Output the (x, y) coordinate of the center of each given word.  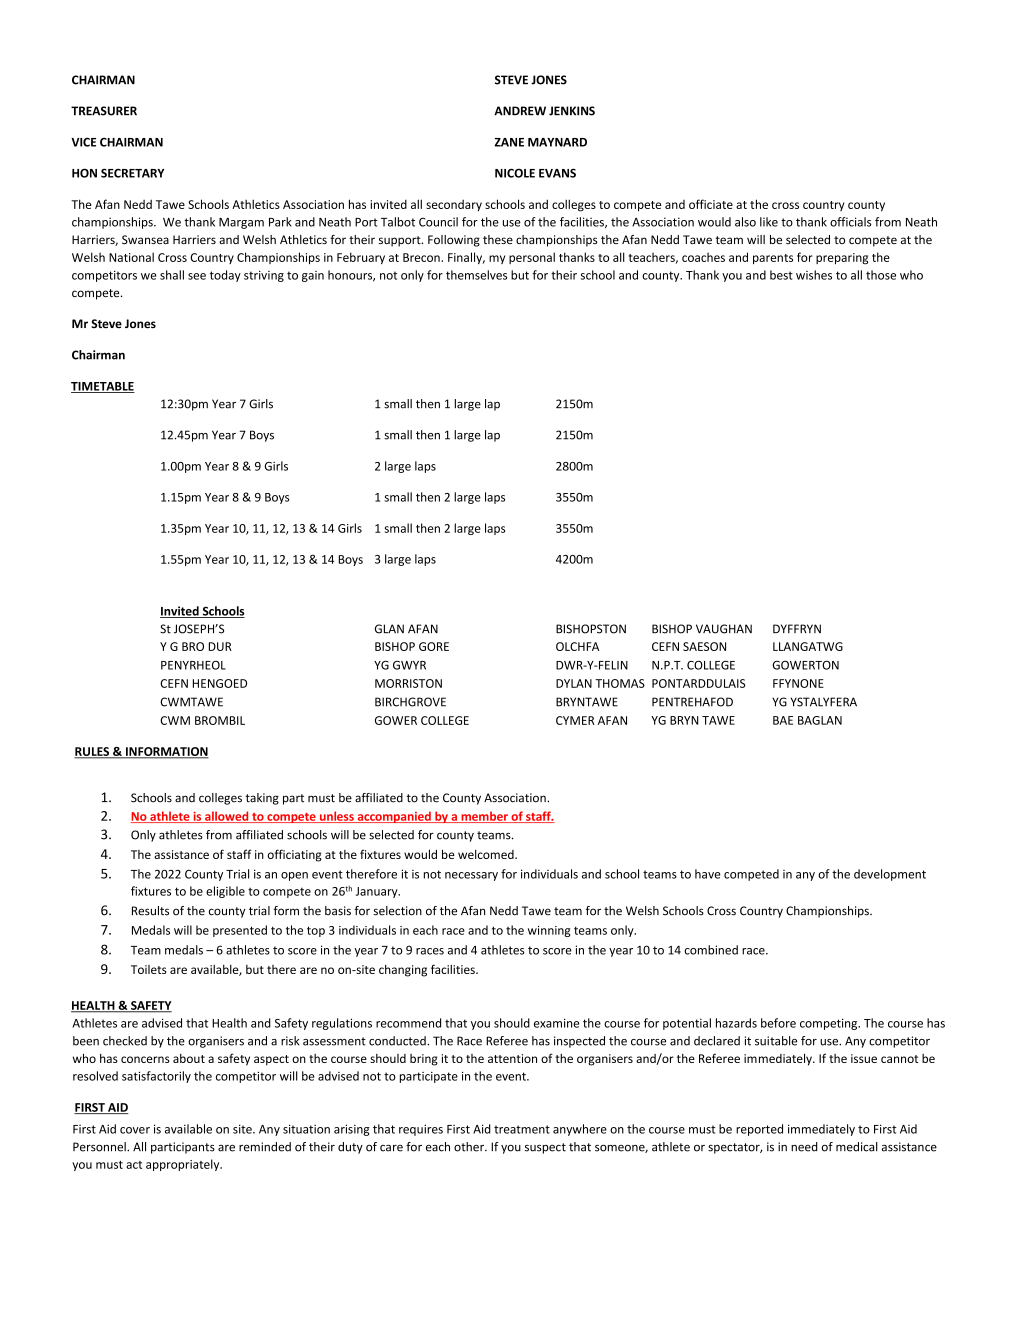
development (890, 875)
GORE (434, 646)
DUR (220, 646)
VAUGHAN (724, 629)
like (769, 222)
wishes (814, 275)
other (470, 1147)
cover (135, 1130)
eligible (225, 892)
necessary (471, 876)
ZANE (509, 142)
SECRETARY (132, 173)
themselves (476, 275)
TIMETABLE (103, 387)
